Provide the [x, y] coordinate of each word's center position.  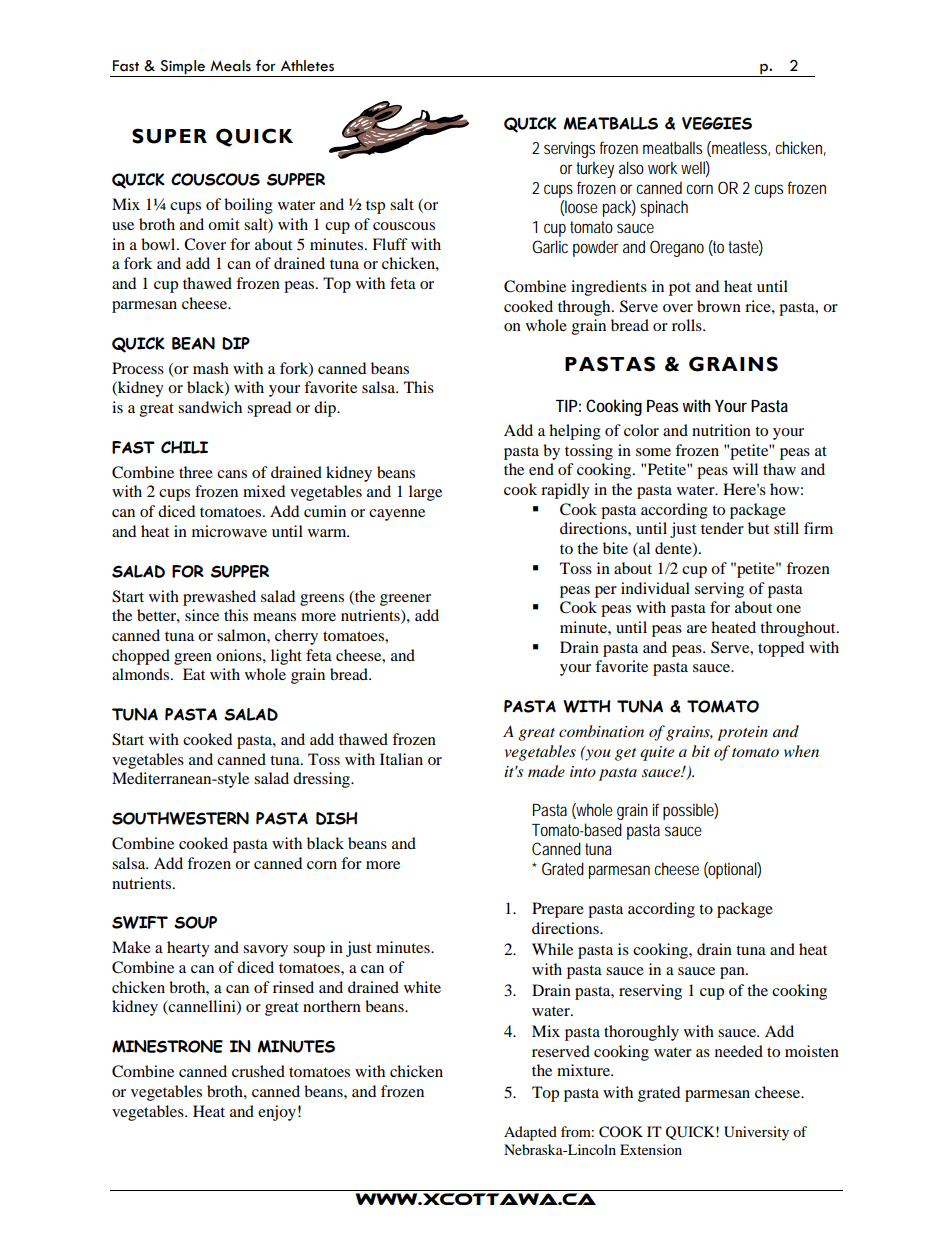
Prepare [558, 910]
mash [211, 368]
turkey [595, 169]
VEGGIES [717, 123]
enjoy [277, 1113]
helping [575, 432]
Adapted [530, 1133]
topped [781, 649]
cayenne [397, 515]
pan [733, 973]
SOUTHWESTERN [180, 818]
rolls [688, 325]
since [202, 615]
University [756, 1133]
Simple [182, 67]
